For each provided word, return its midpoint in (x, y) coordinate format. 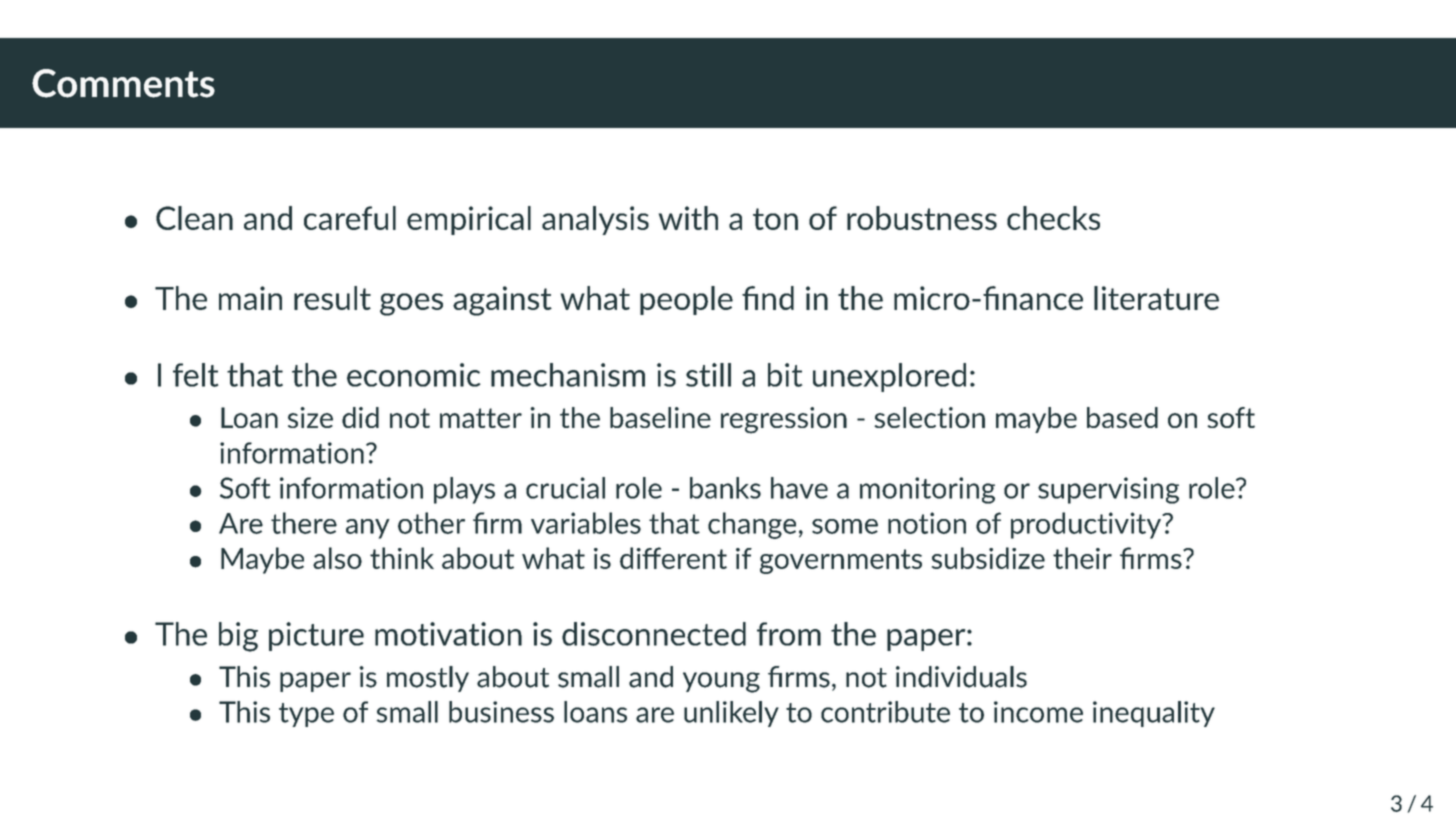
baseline (660, 417)
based (1122, 417)
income (1038, 712)
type (306, 715)
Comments (123, 83)
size (310, 417)
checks (1053, 218)
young (721, 682)
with (688, 218)
